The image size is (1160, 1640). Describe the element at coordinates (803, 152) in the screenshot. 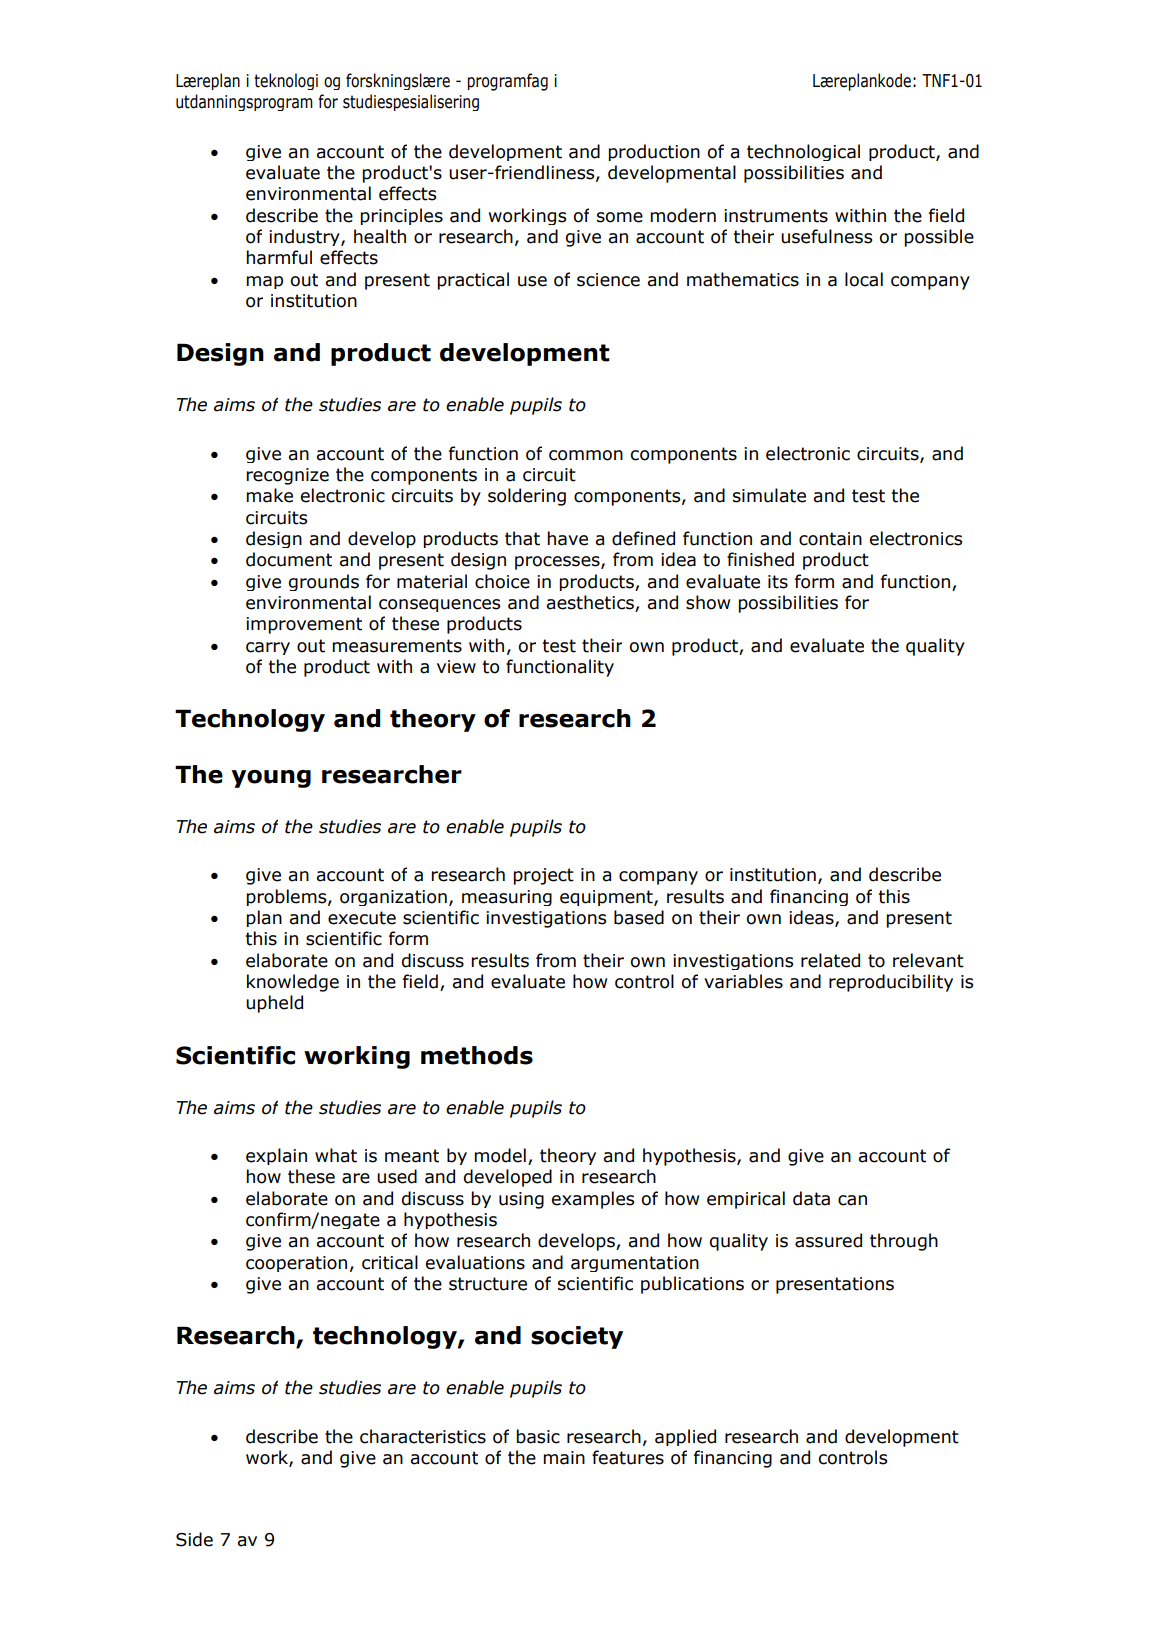

I see `technological` at that location.
